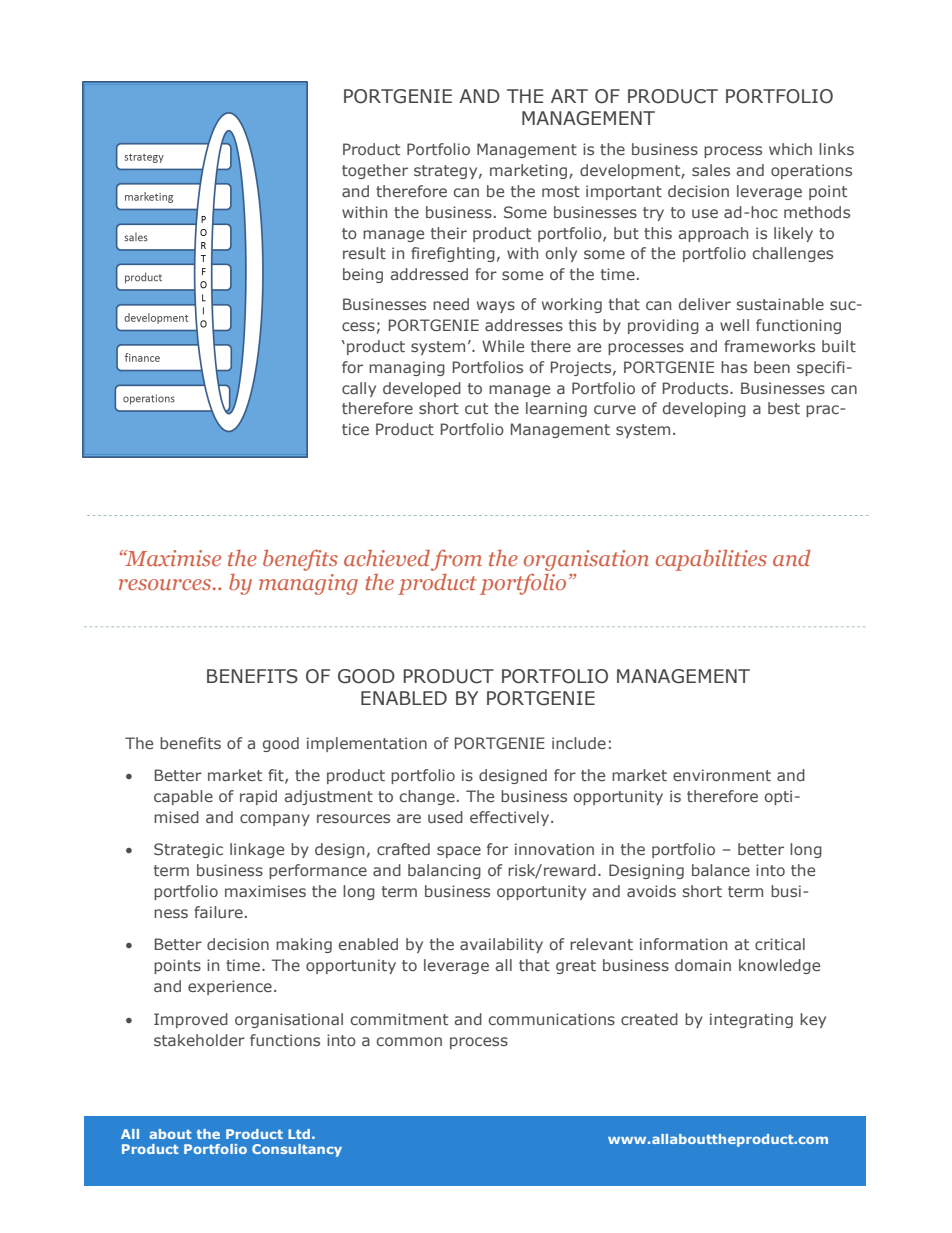 Image resolution: width=952 pixels, height=1233 pixels. What do you see at coordinates (375, 171) in the document?
I see `together` at bounding box center [375, 171].
